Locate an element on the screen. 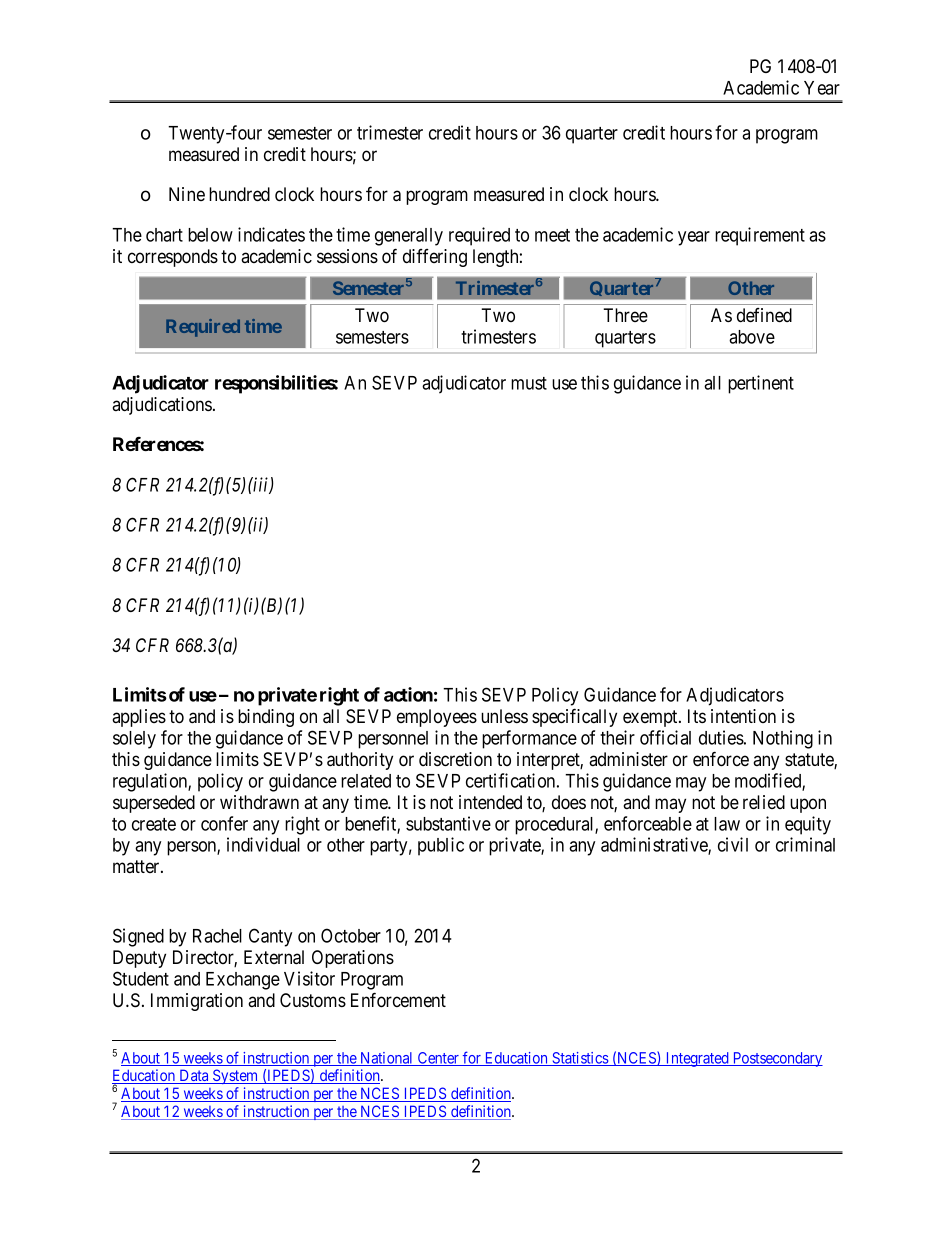 The width and height of the screenshot is (952, 1233). generally is located at coordinates (409, 237).
